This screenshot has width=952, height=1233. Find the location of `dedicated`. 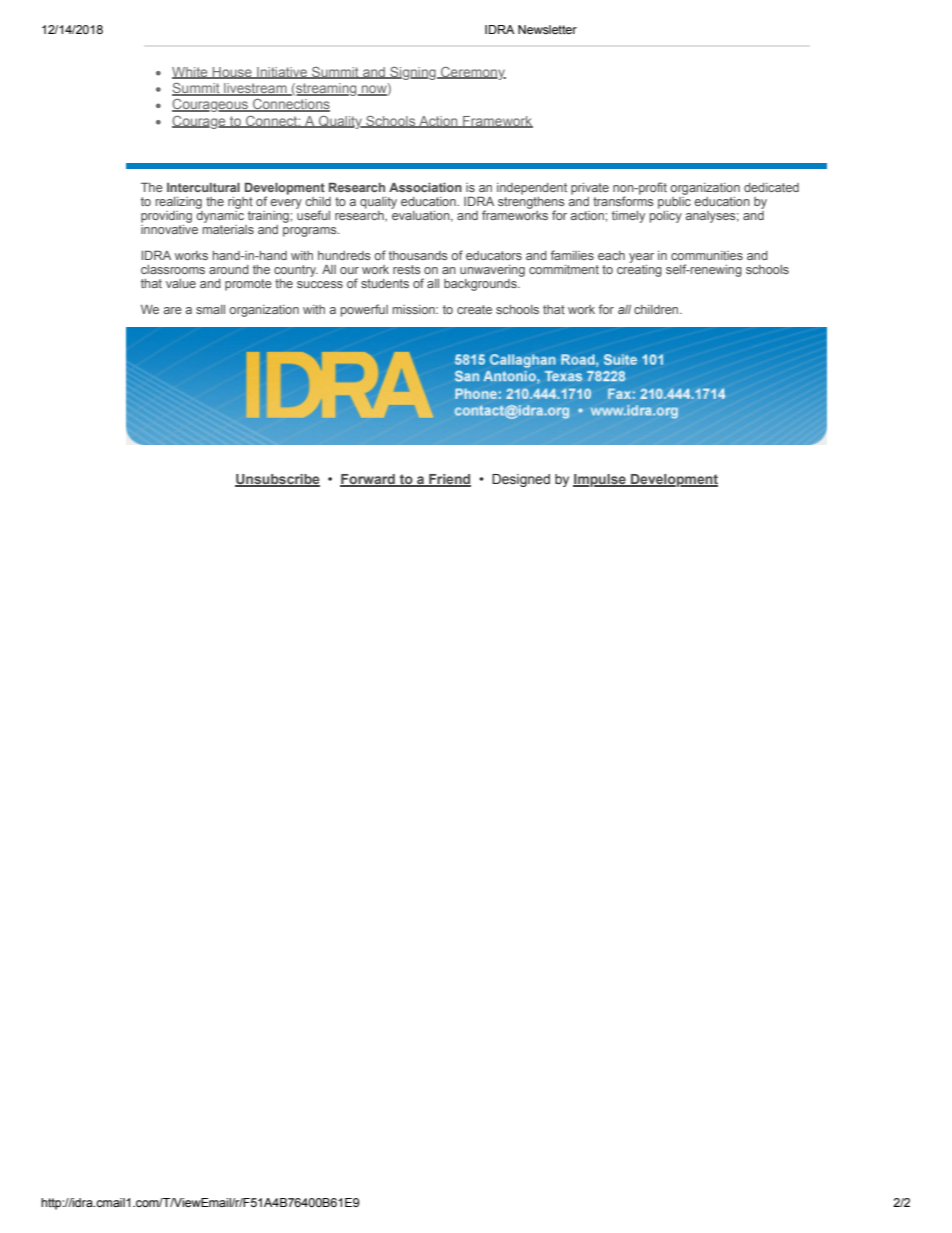

dedicated is located at coordinates (771, 187).
